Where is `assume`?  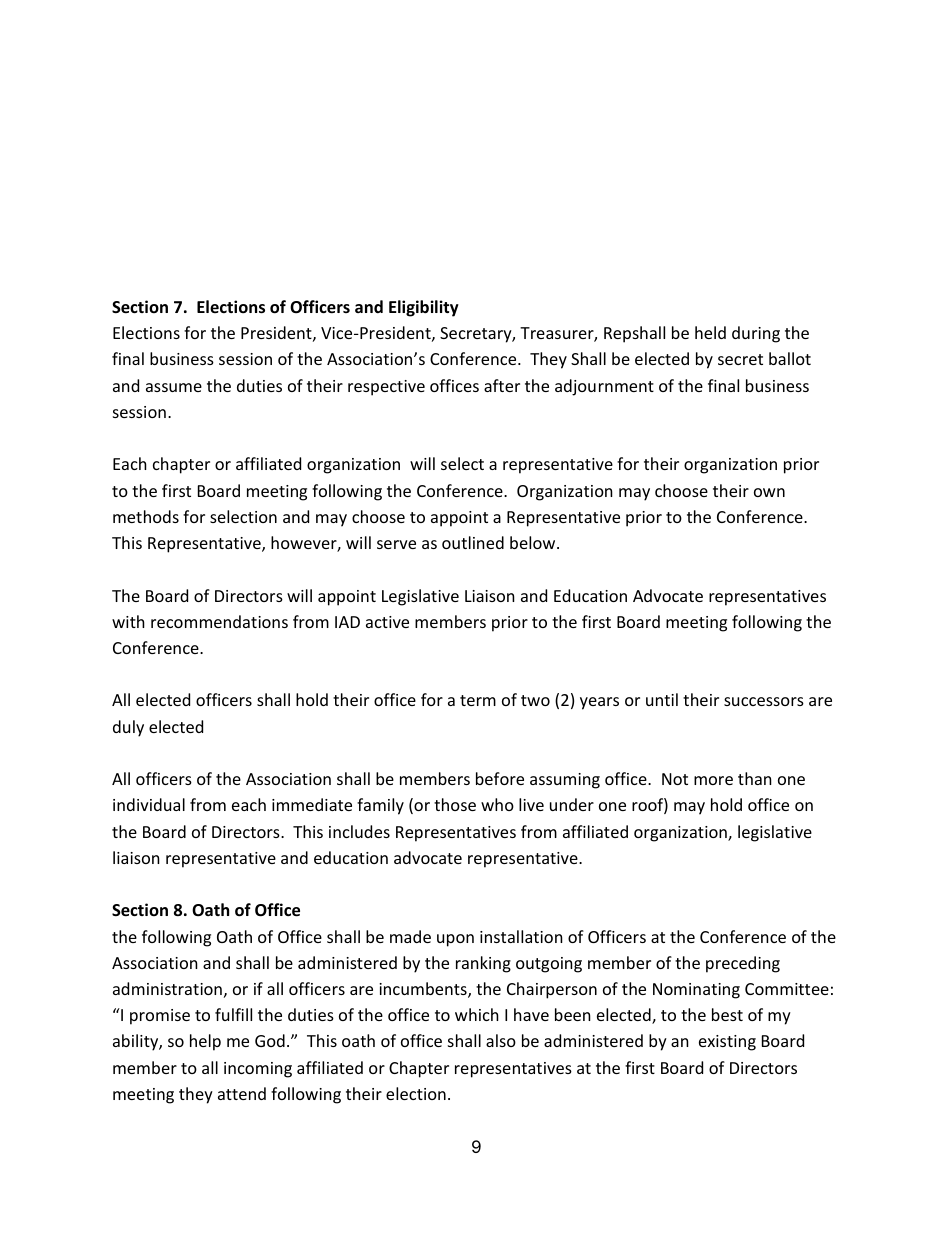
assume is located at coordinates (174, 387).
